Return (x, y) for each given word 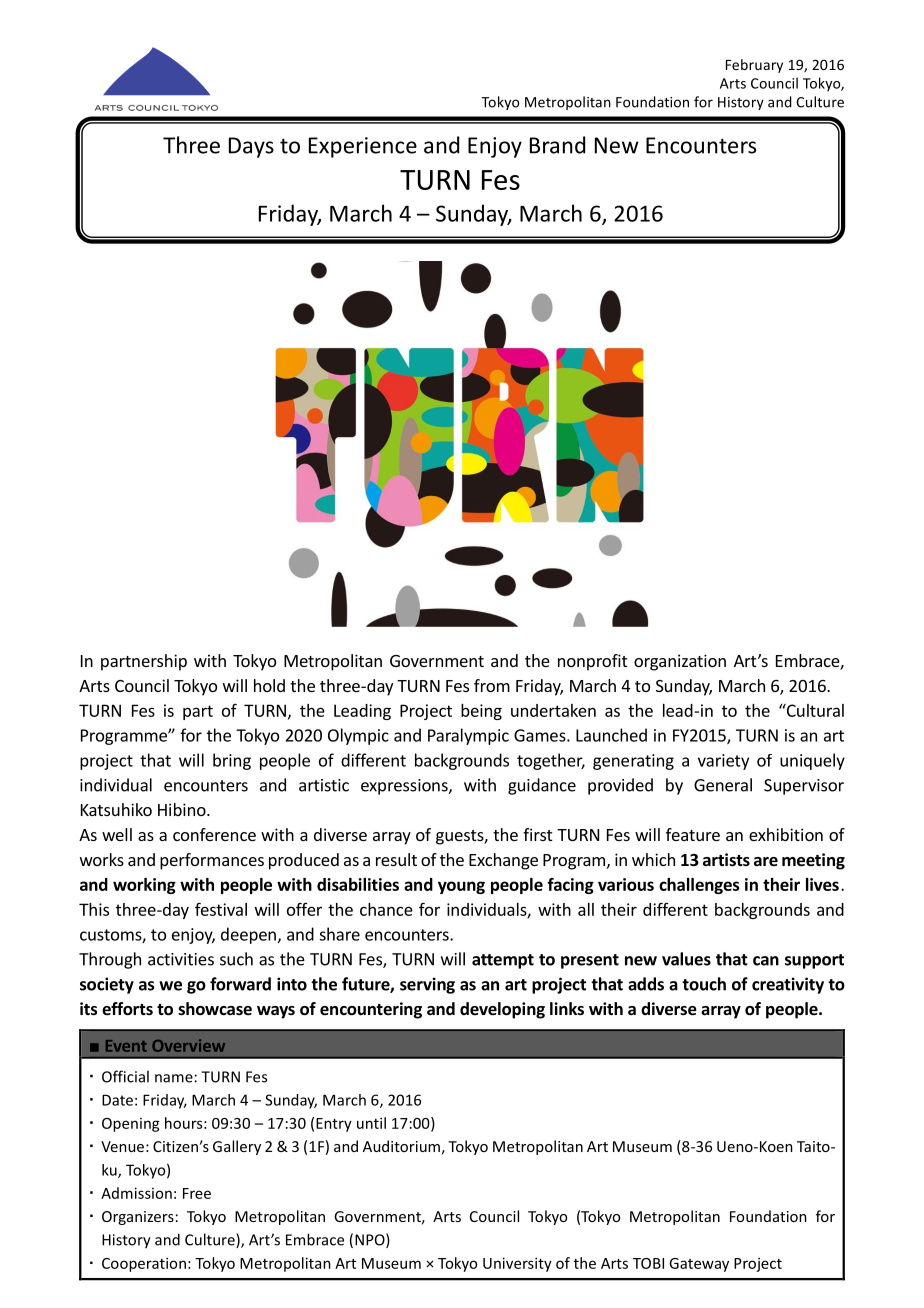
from (492, 685)
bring (232, 761)
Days (251, 147)
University (517, 1264)
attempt (503, 961)
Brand (557, 145)
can (766, 961)
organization (680, 662)
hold (269, 685)
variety (723, 762)
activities (181, 959)
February (754, 66)
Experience (363, 147)
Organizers (138, 1218)
